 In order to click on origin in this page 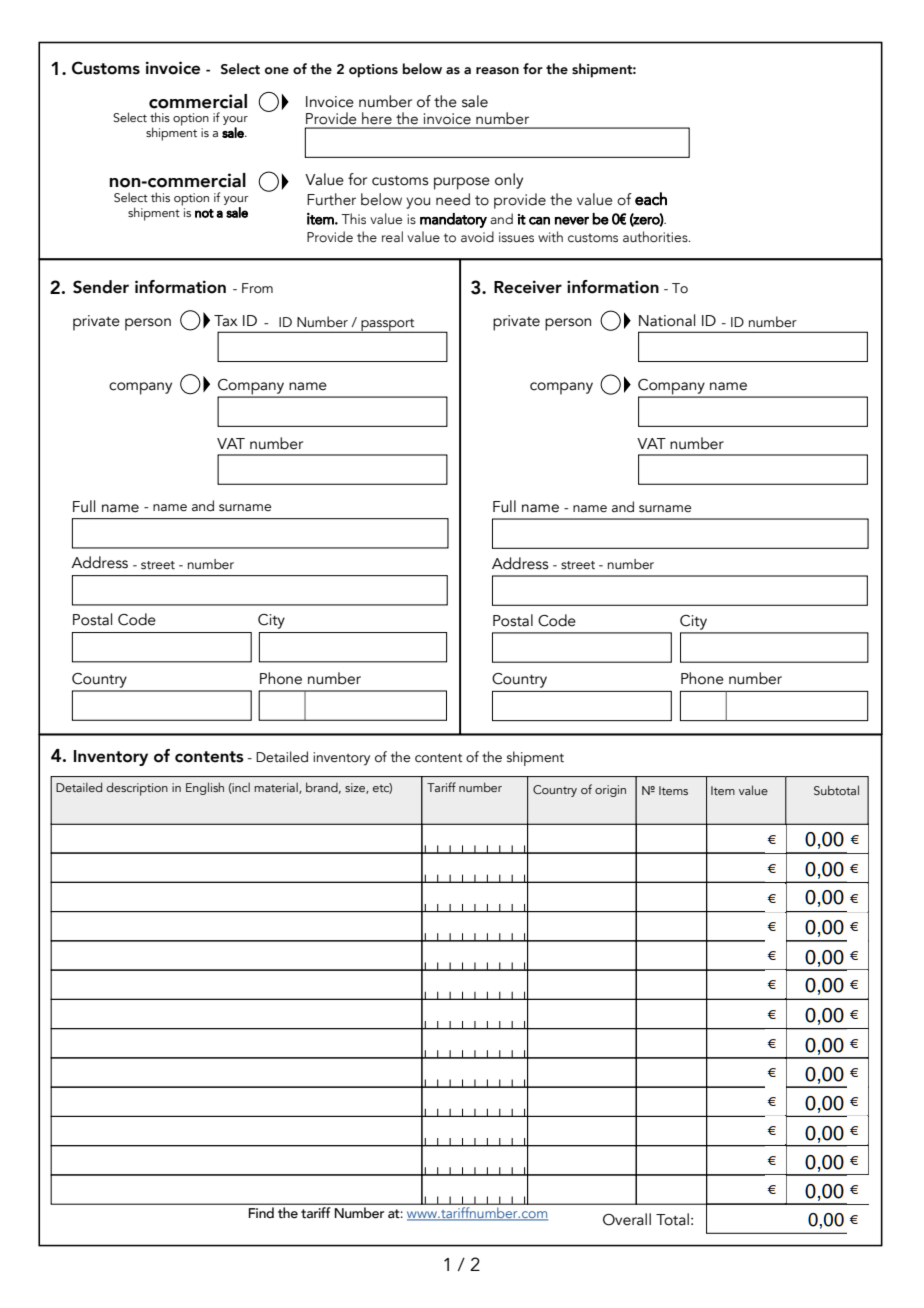, I will do `click(610, 791)`.
